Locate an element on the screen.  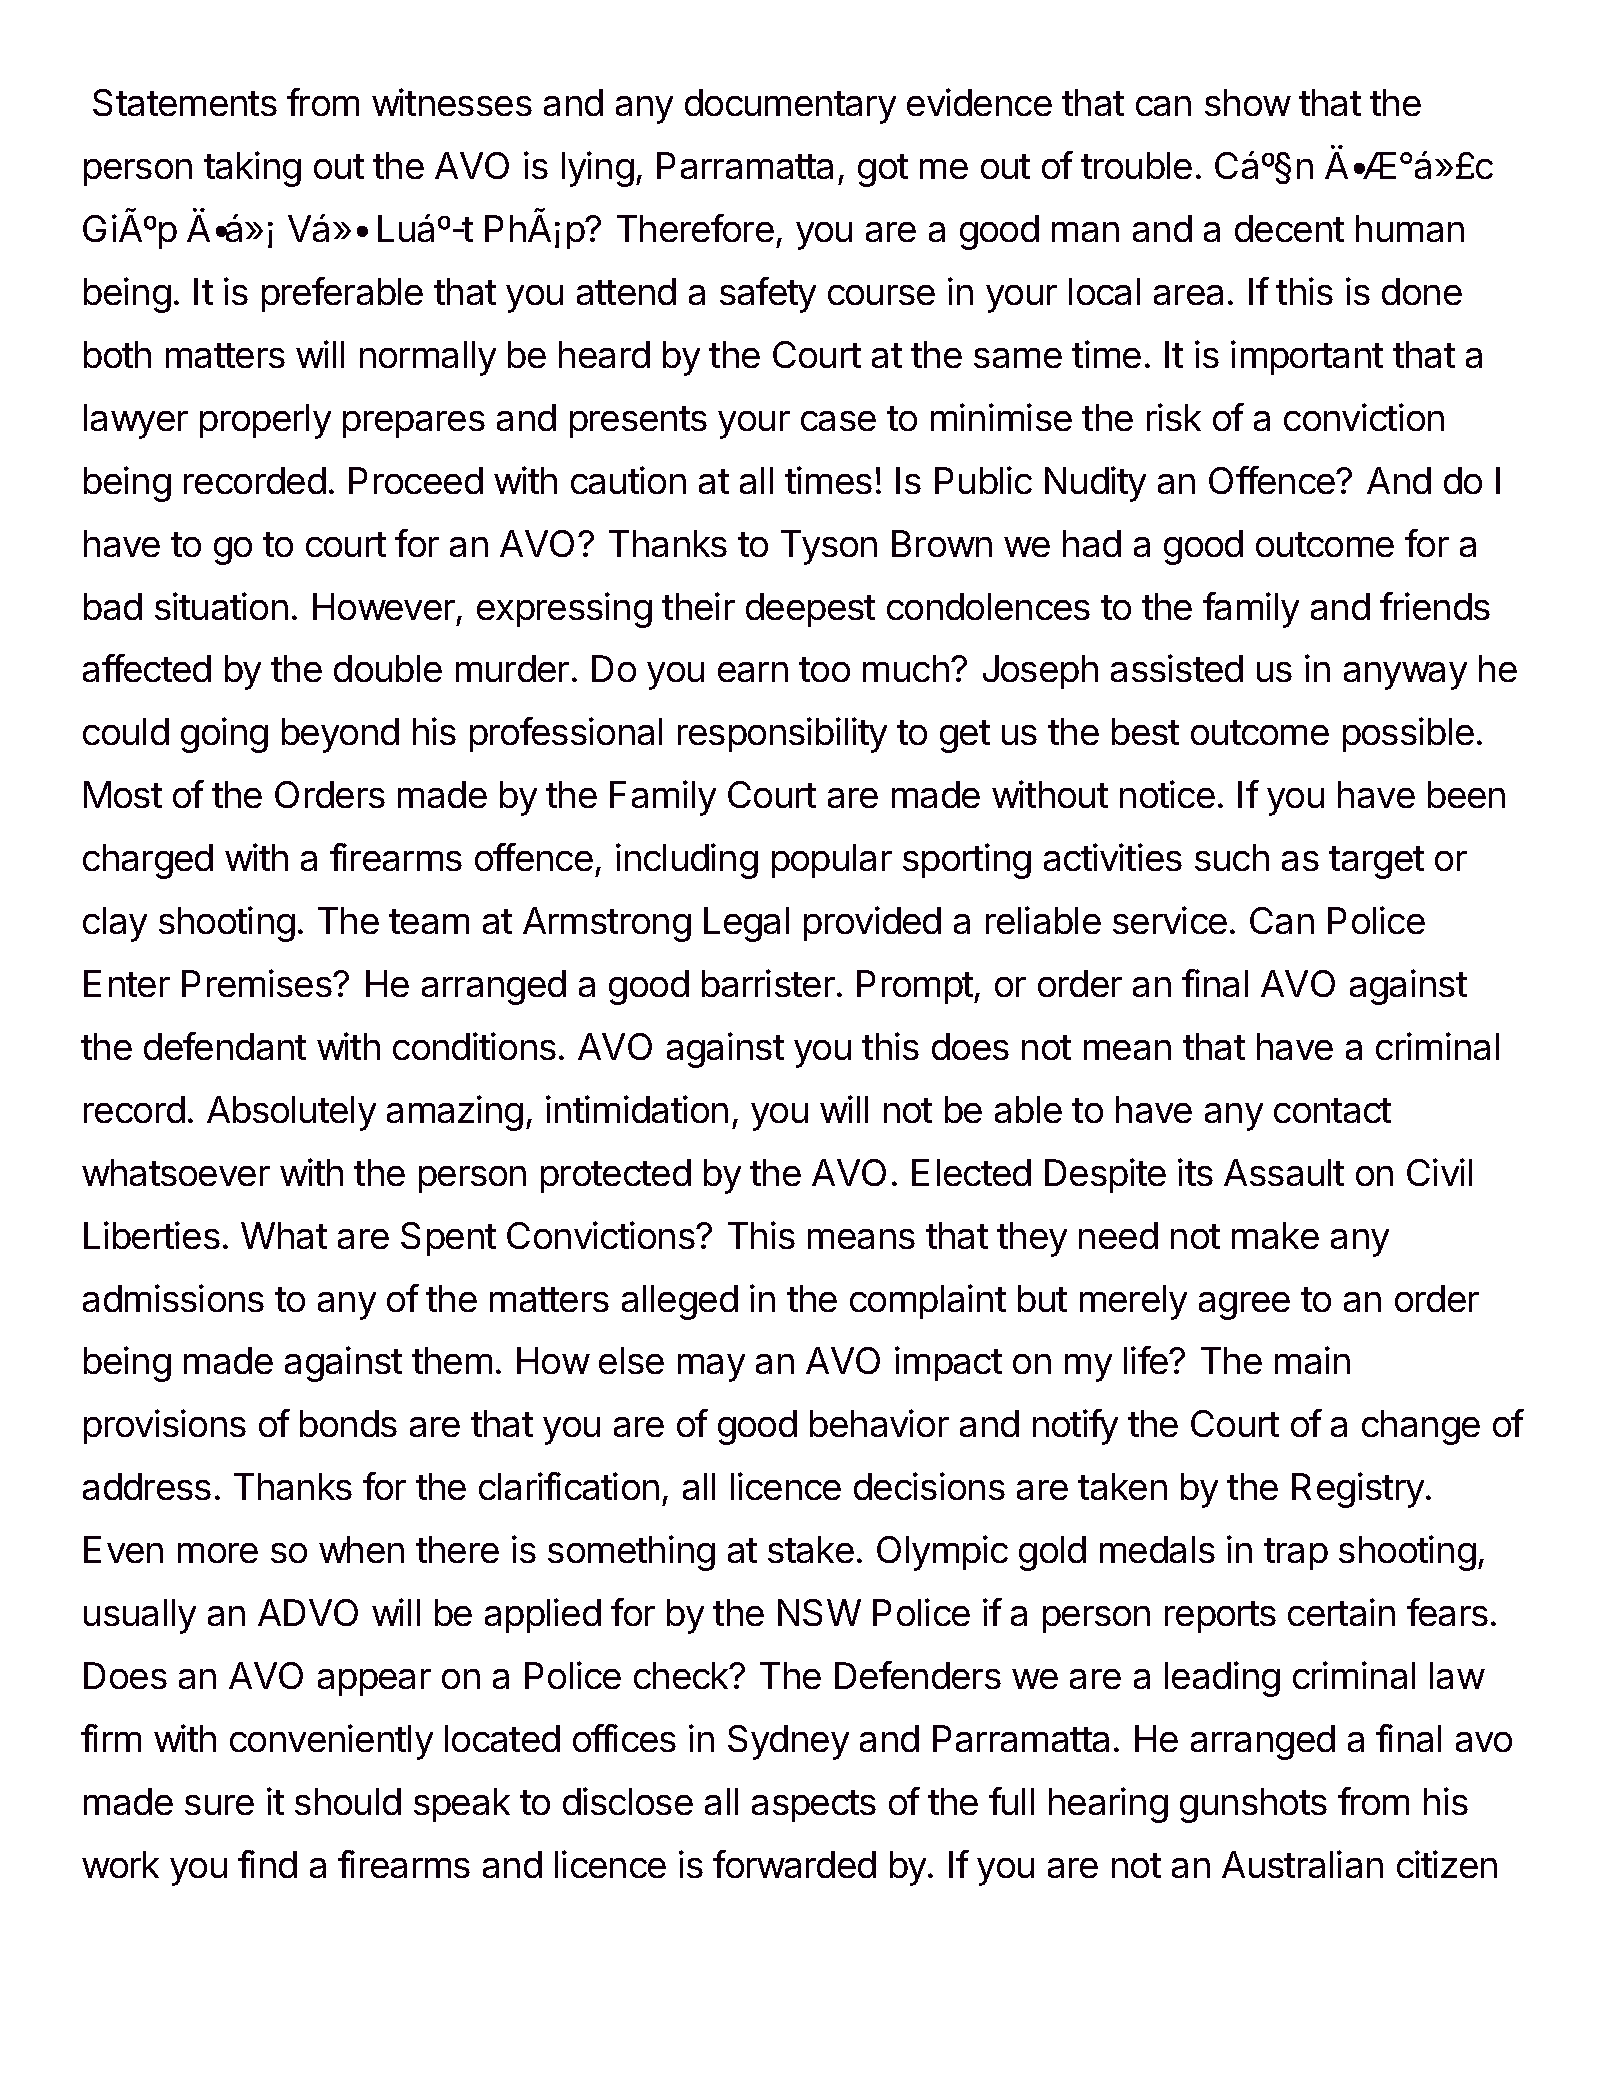
aspects is located at coordinates (814, 1806).
